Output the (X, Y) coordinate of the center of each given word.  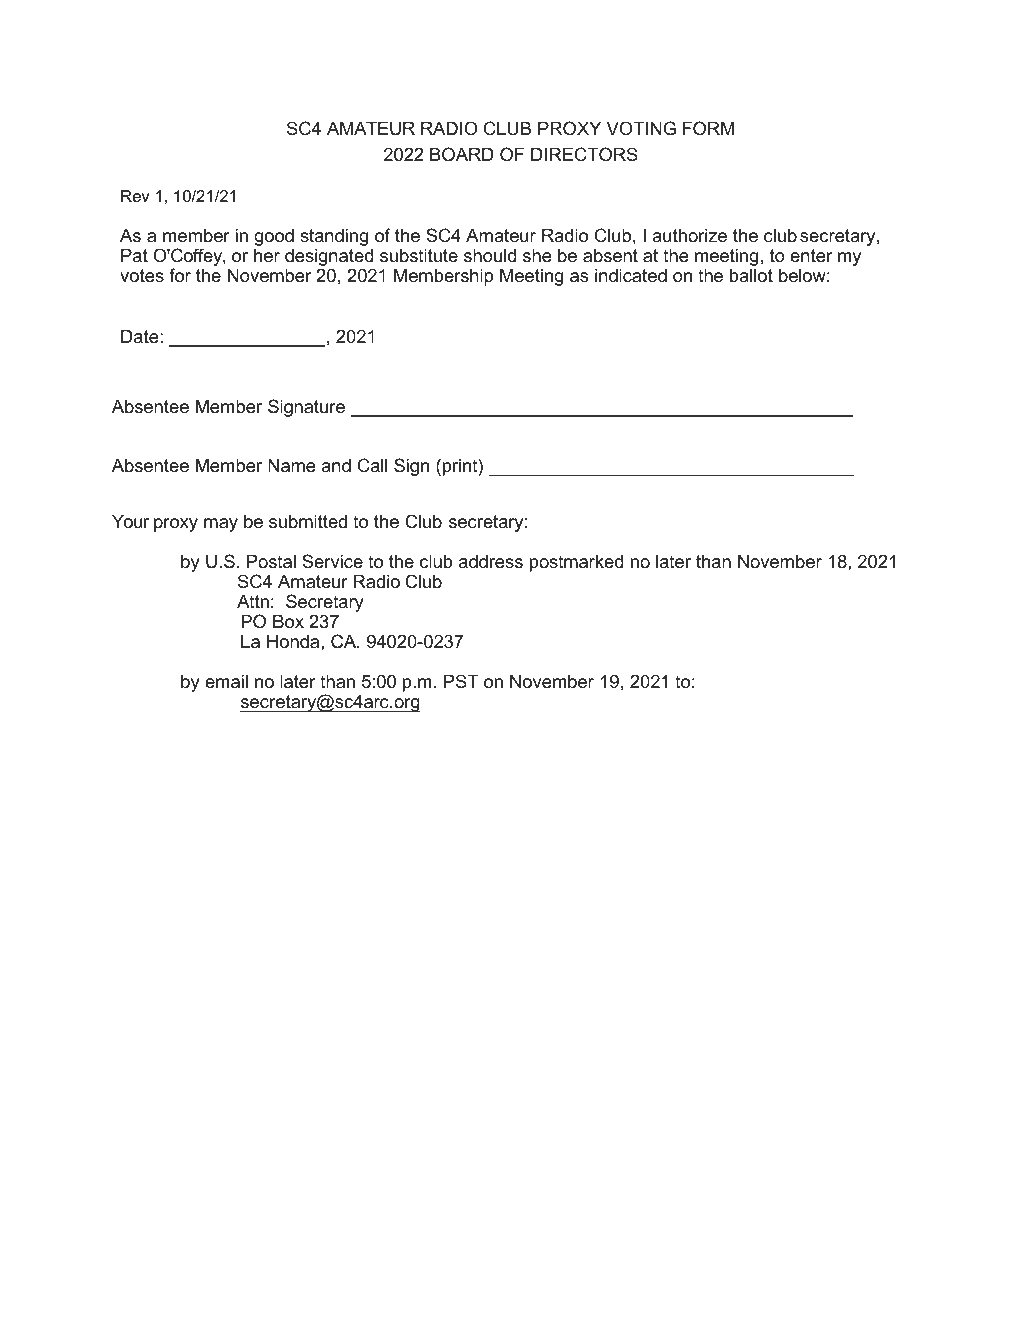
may (221, 525)
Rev (135, 196)
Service (332, 561)
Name (291, 465)
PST (461, 681)
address (491, 561)
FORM (708, 128)
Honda (294, 641)
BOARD (462, 154)
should (490, 255)
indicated (631, 275)
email (226, 681)
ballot (751, 275)
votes (142, 275)
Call (372, 465)
